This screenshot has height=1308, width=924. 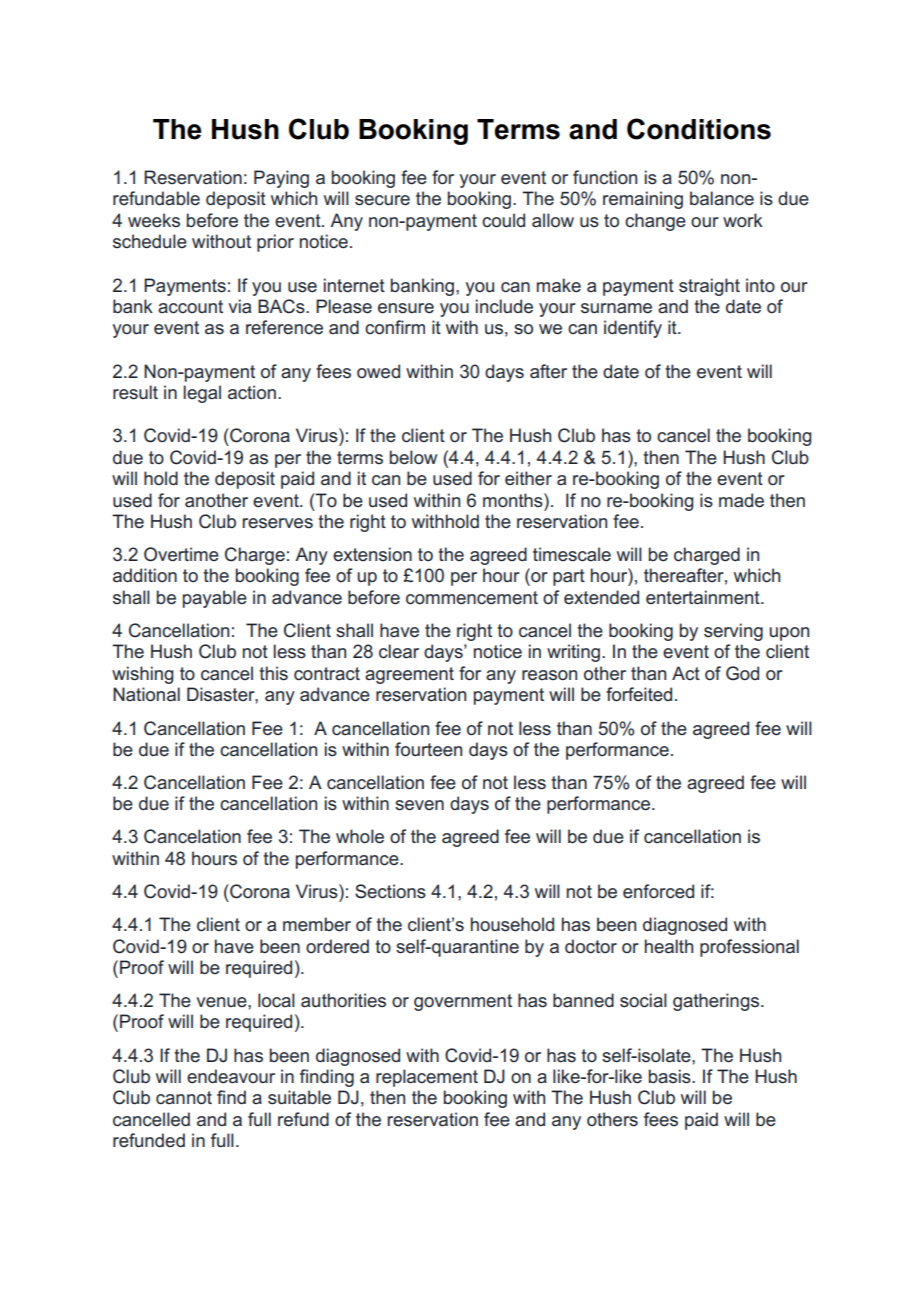 I want to click on Paying, so click(x=281, y=179).
